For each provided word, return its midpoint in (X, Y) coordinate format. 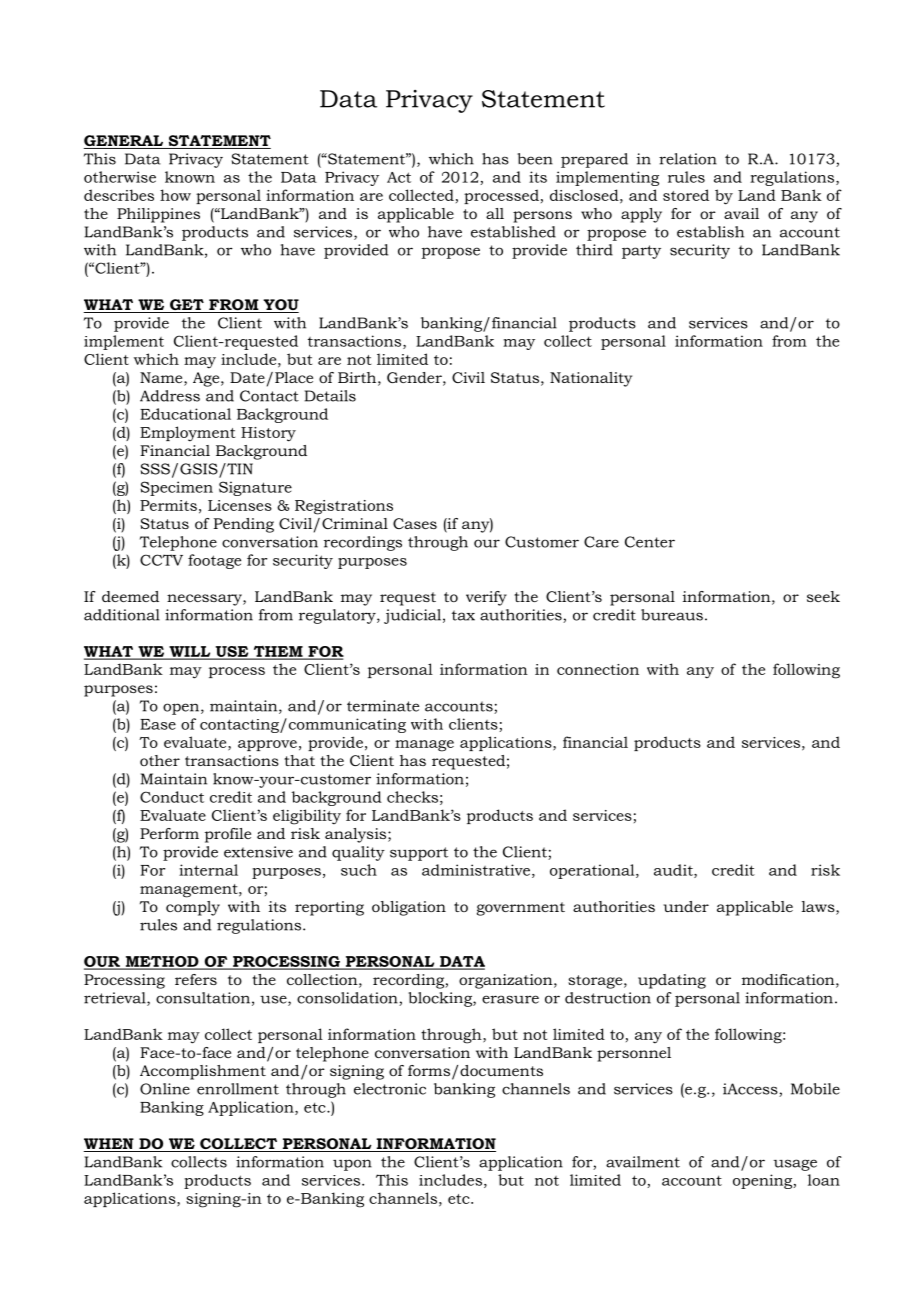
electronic (390, 1089)
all (495, 213)
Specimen (176, 488)
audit (674, 871)
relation (688, 159)
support (419, 854)
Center (650, 542)
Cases (415, 523)
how (175, 195)
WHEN (110, 1145)
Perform (169, 833)
